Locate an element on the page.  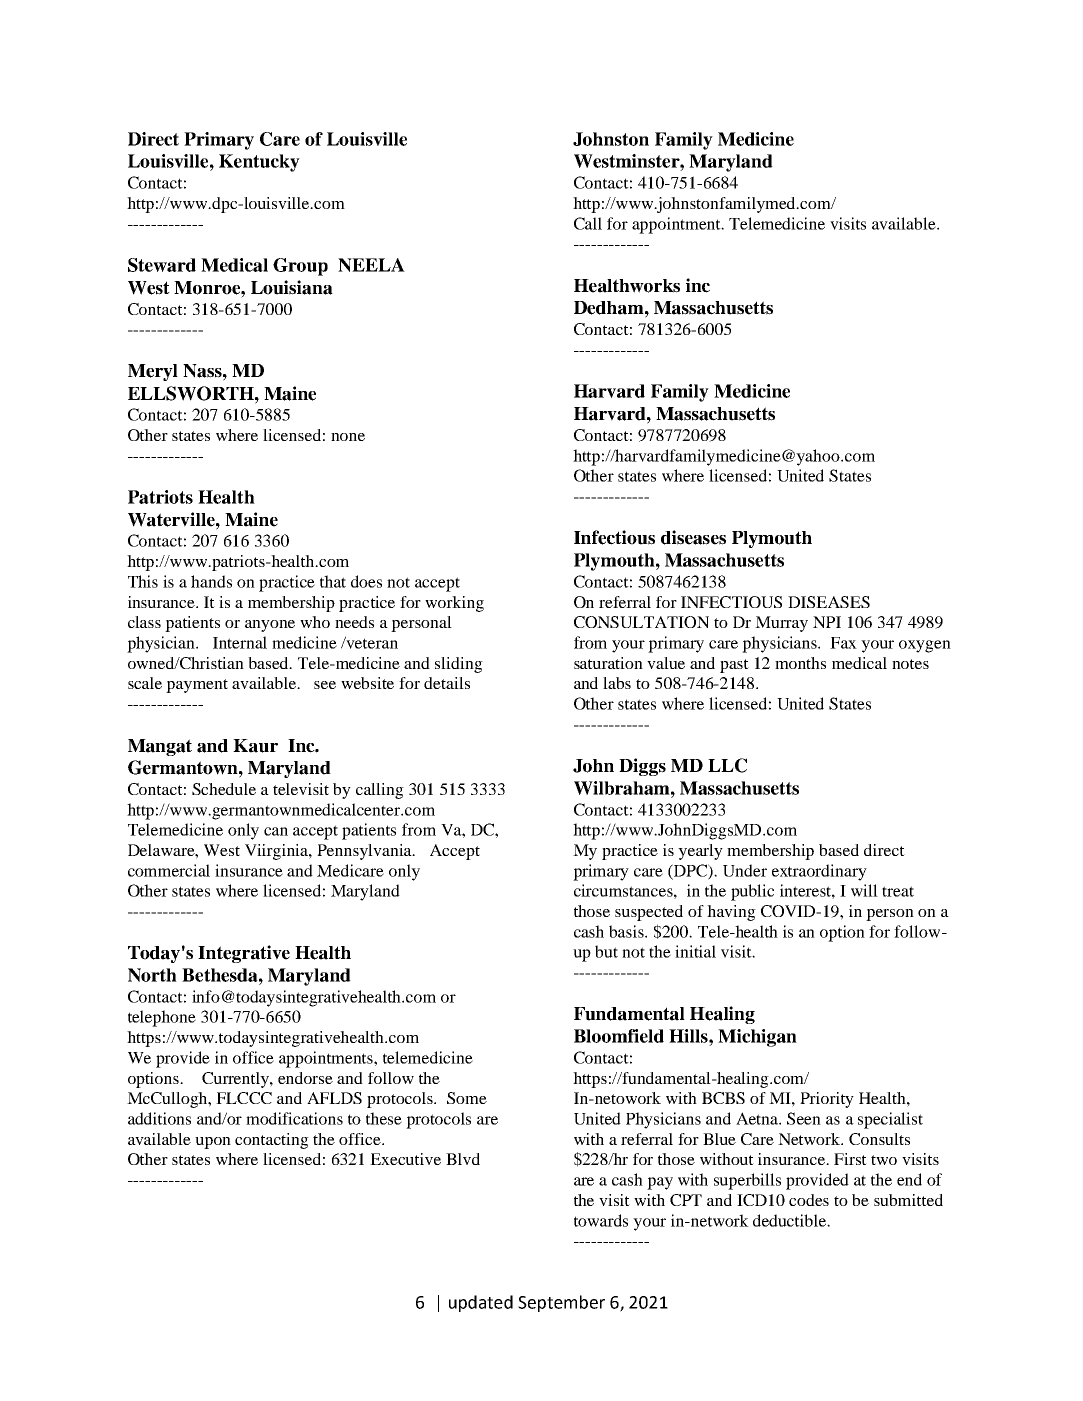
NEELA is located at coordinates (371, 265).
